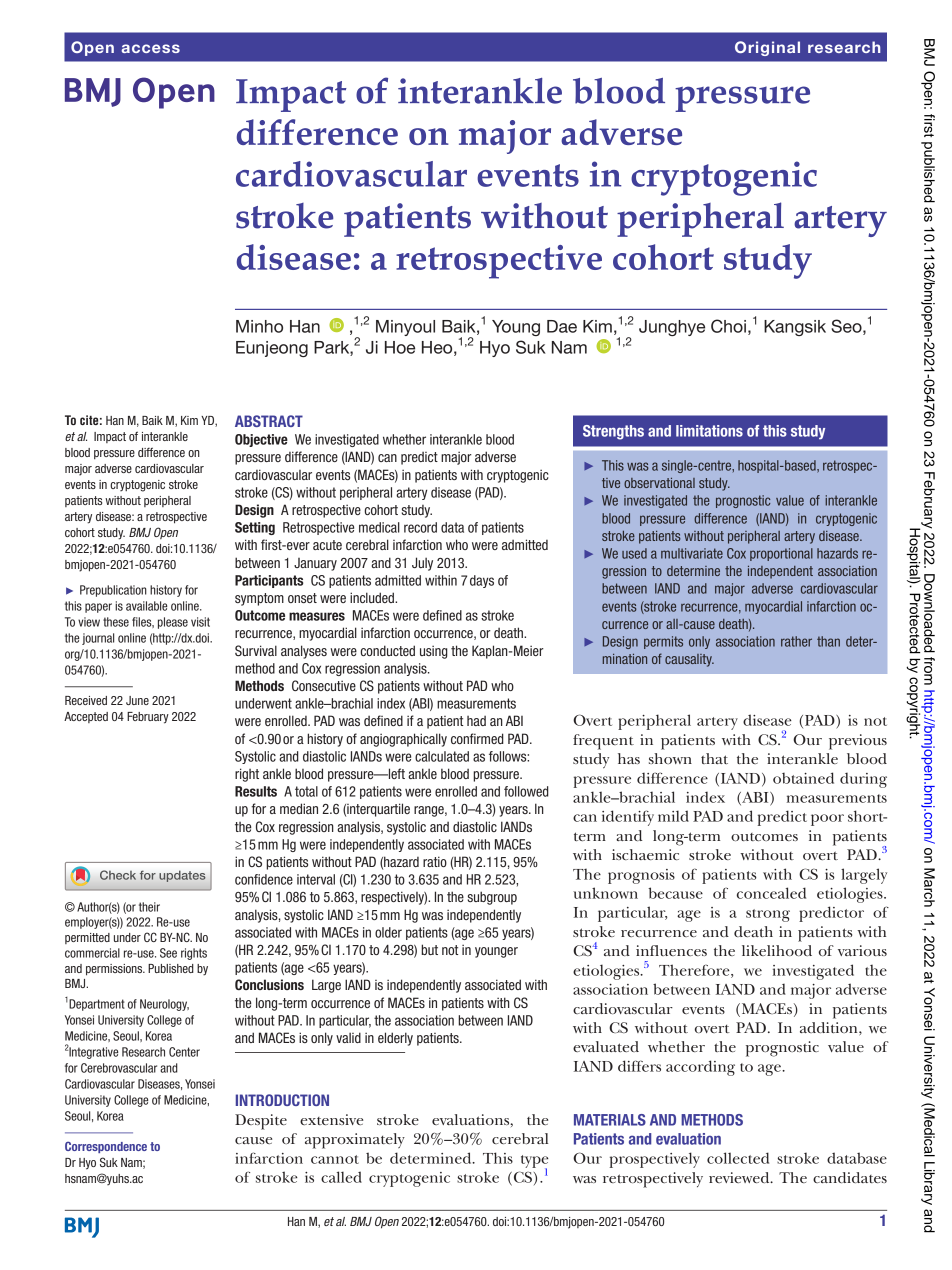  Describe the element at coordinates (709, 431) in the screenshot. I see `limitations` at that location.
